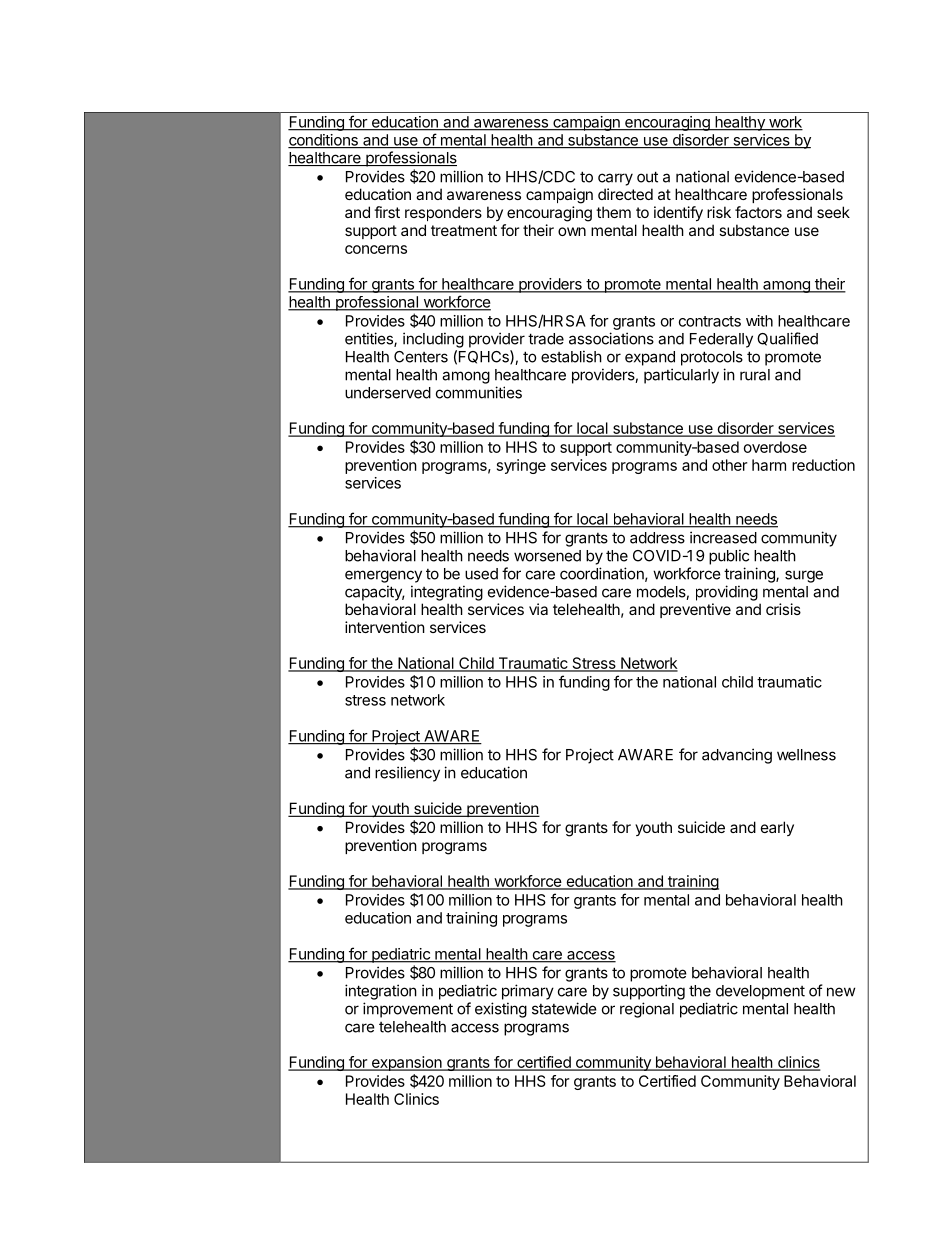 The height and width of the screenshot is (1233, 952). Describe the element at coordinates (615, 179) in the screenshot. I see `carry` at that location.
